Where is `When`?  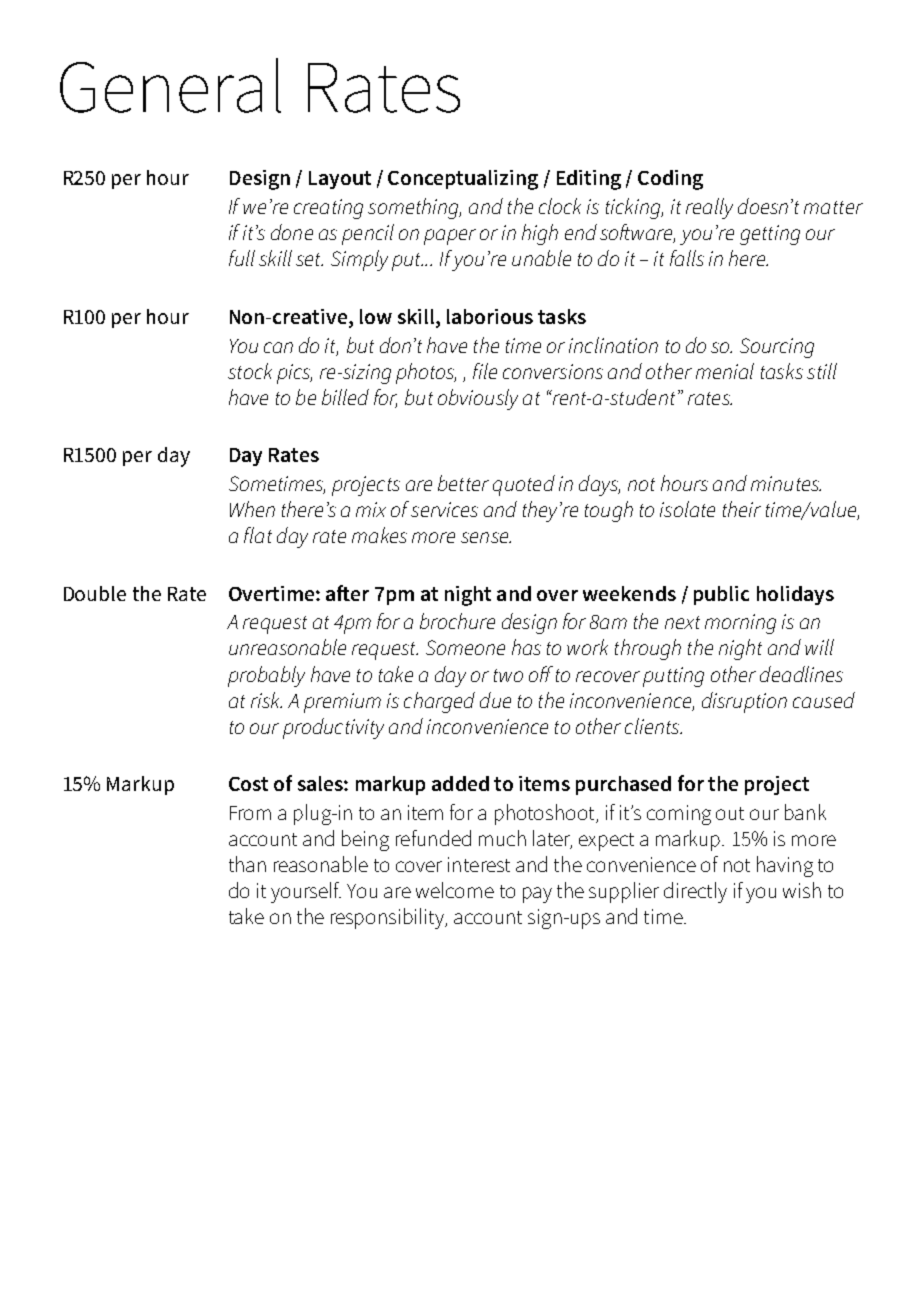 When is located at coordinates (252, 509).
